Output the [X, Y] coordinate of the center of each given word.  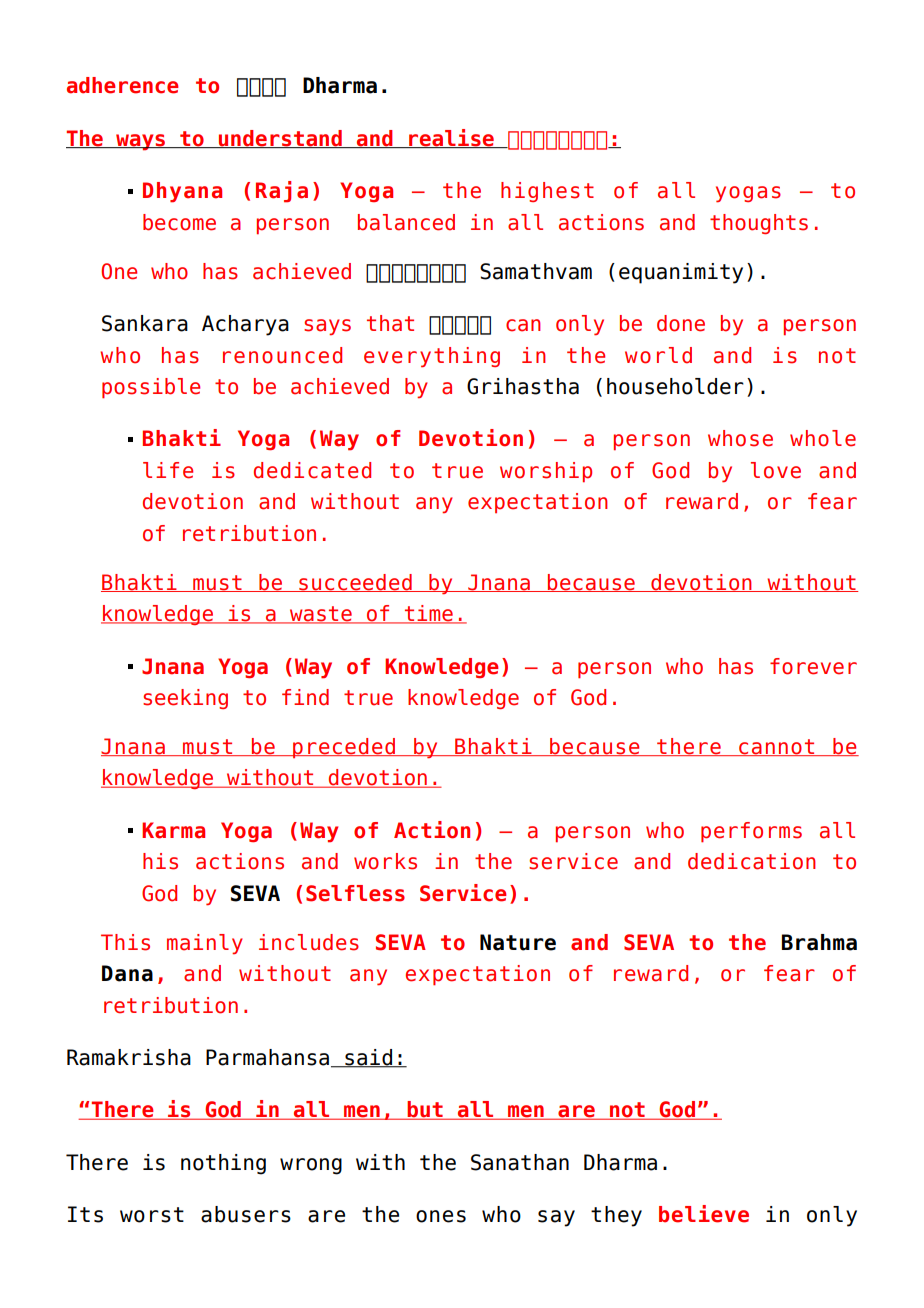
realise [452, 138]
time [429, 614]
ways [141, 142]
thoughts [759, 224]
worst [152, 1215]
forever [813, 666]
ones [441, 1216]
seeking [185, 699]
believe [704, 1214]
